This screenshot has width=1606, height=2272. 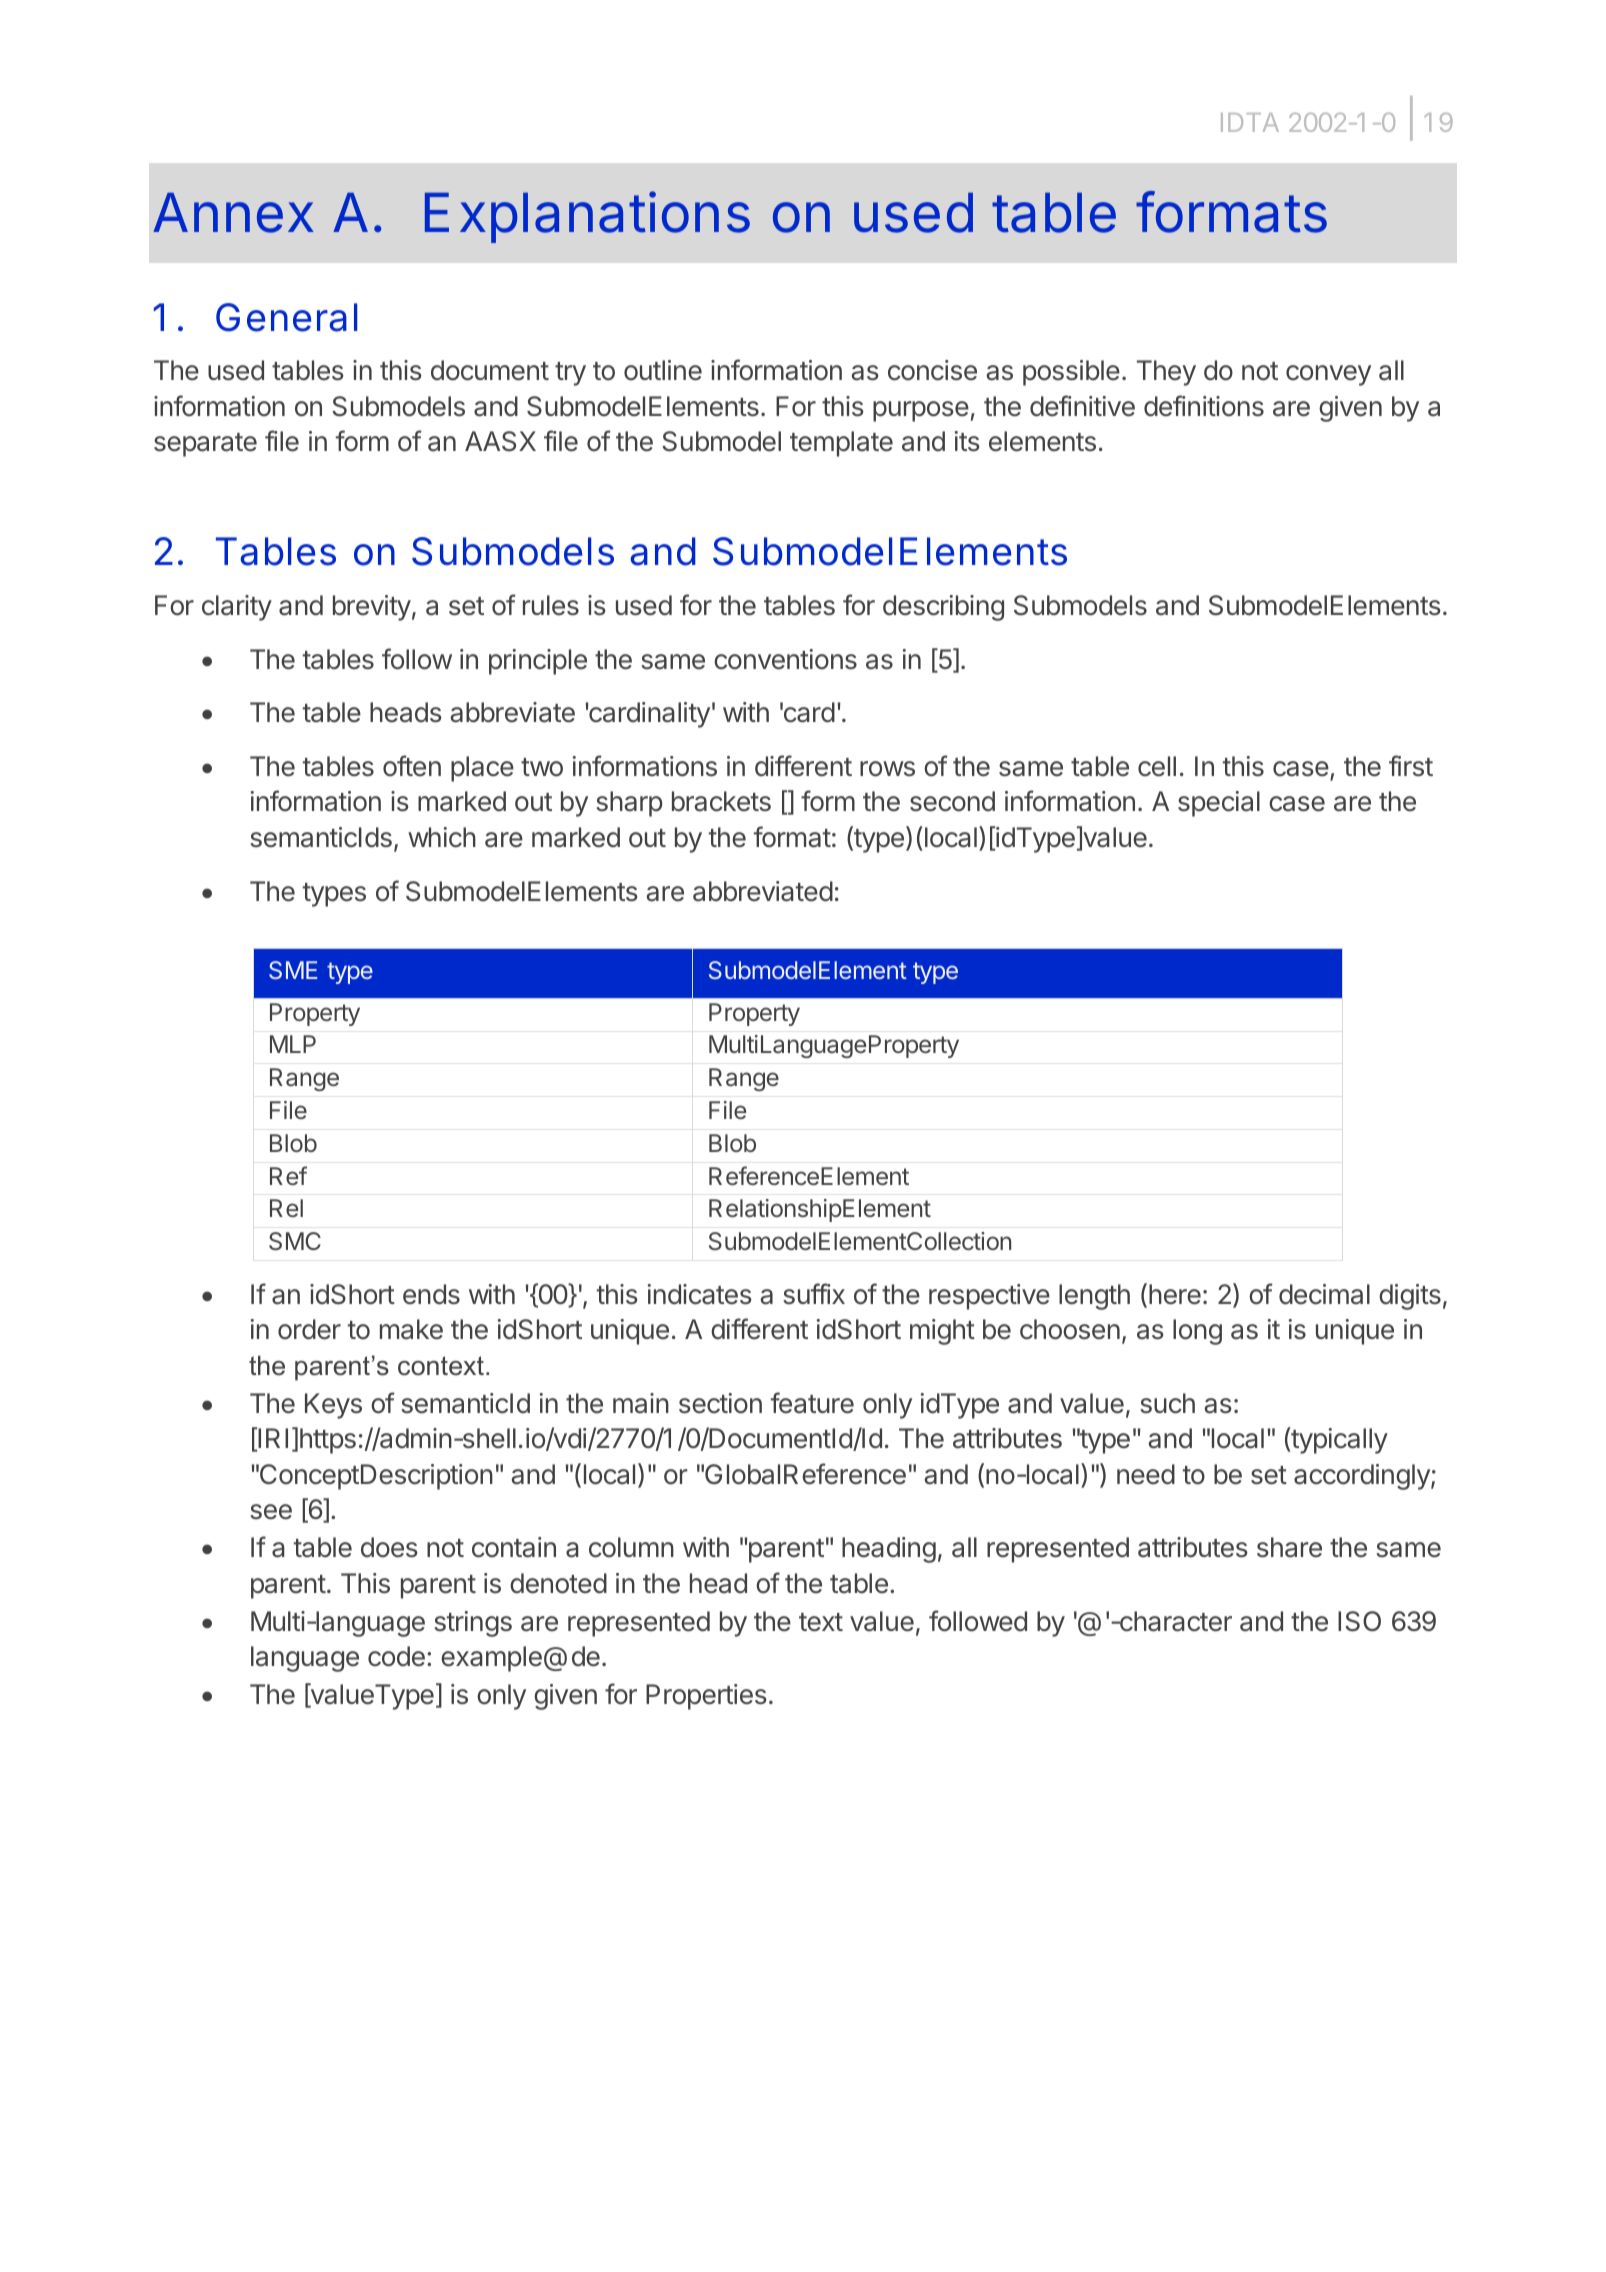 I want to click on convey, so click(x=1328, y=375).
